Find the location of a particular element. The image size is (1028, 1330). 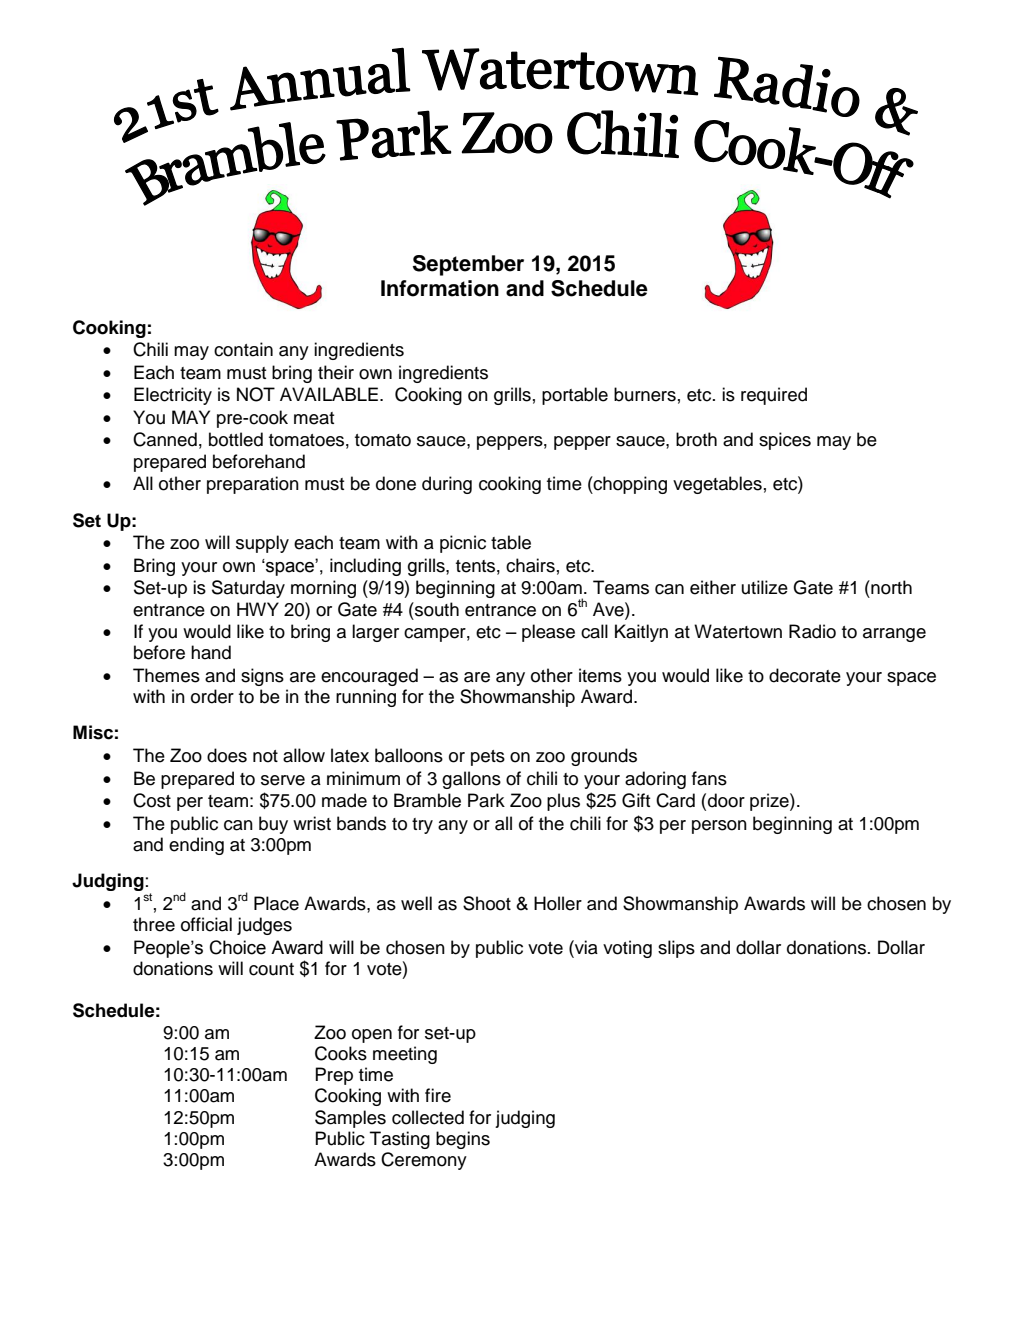

order is located at coordinates (212, 696).
